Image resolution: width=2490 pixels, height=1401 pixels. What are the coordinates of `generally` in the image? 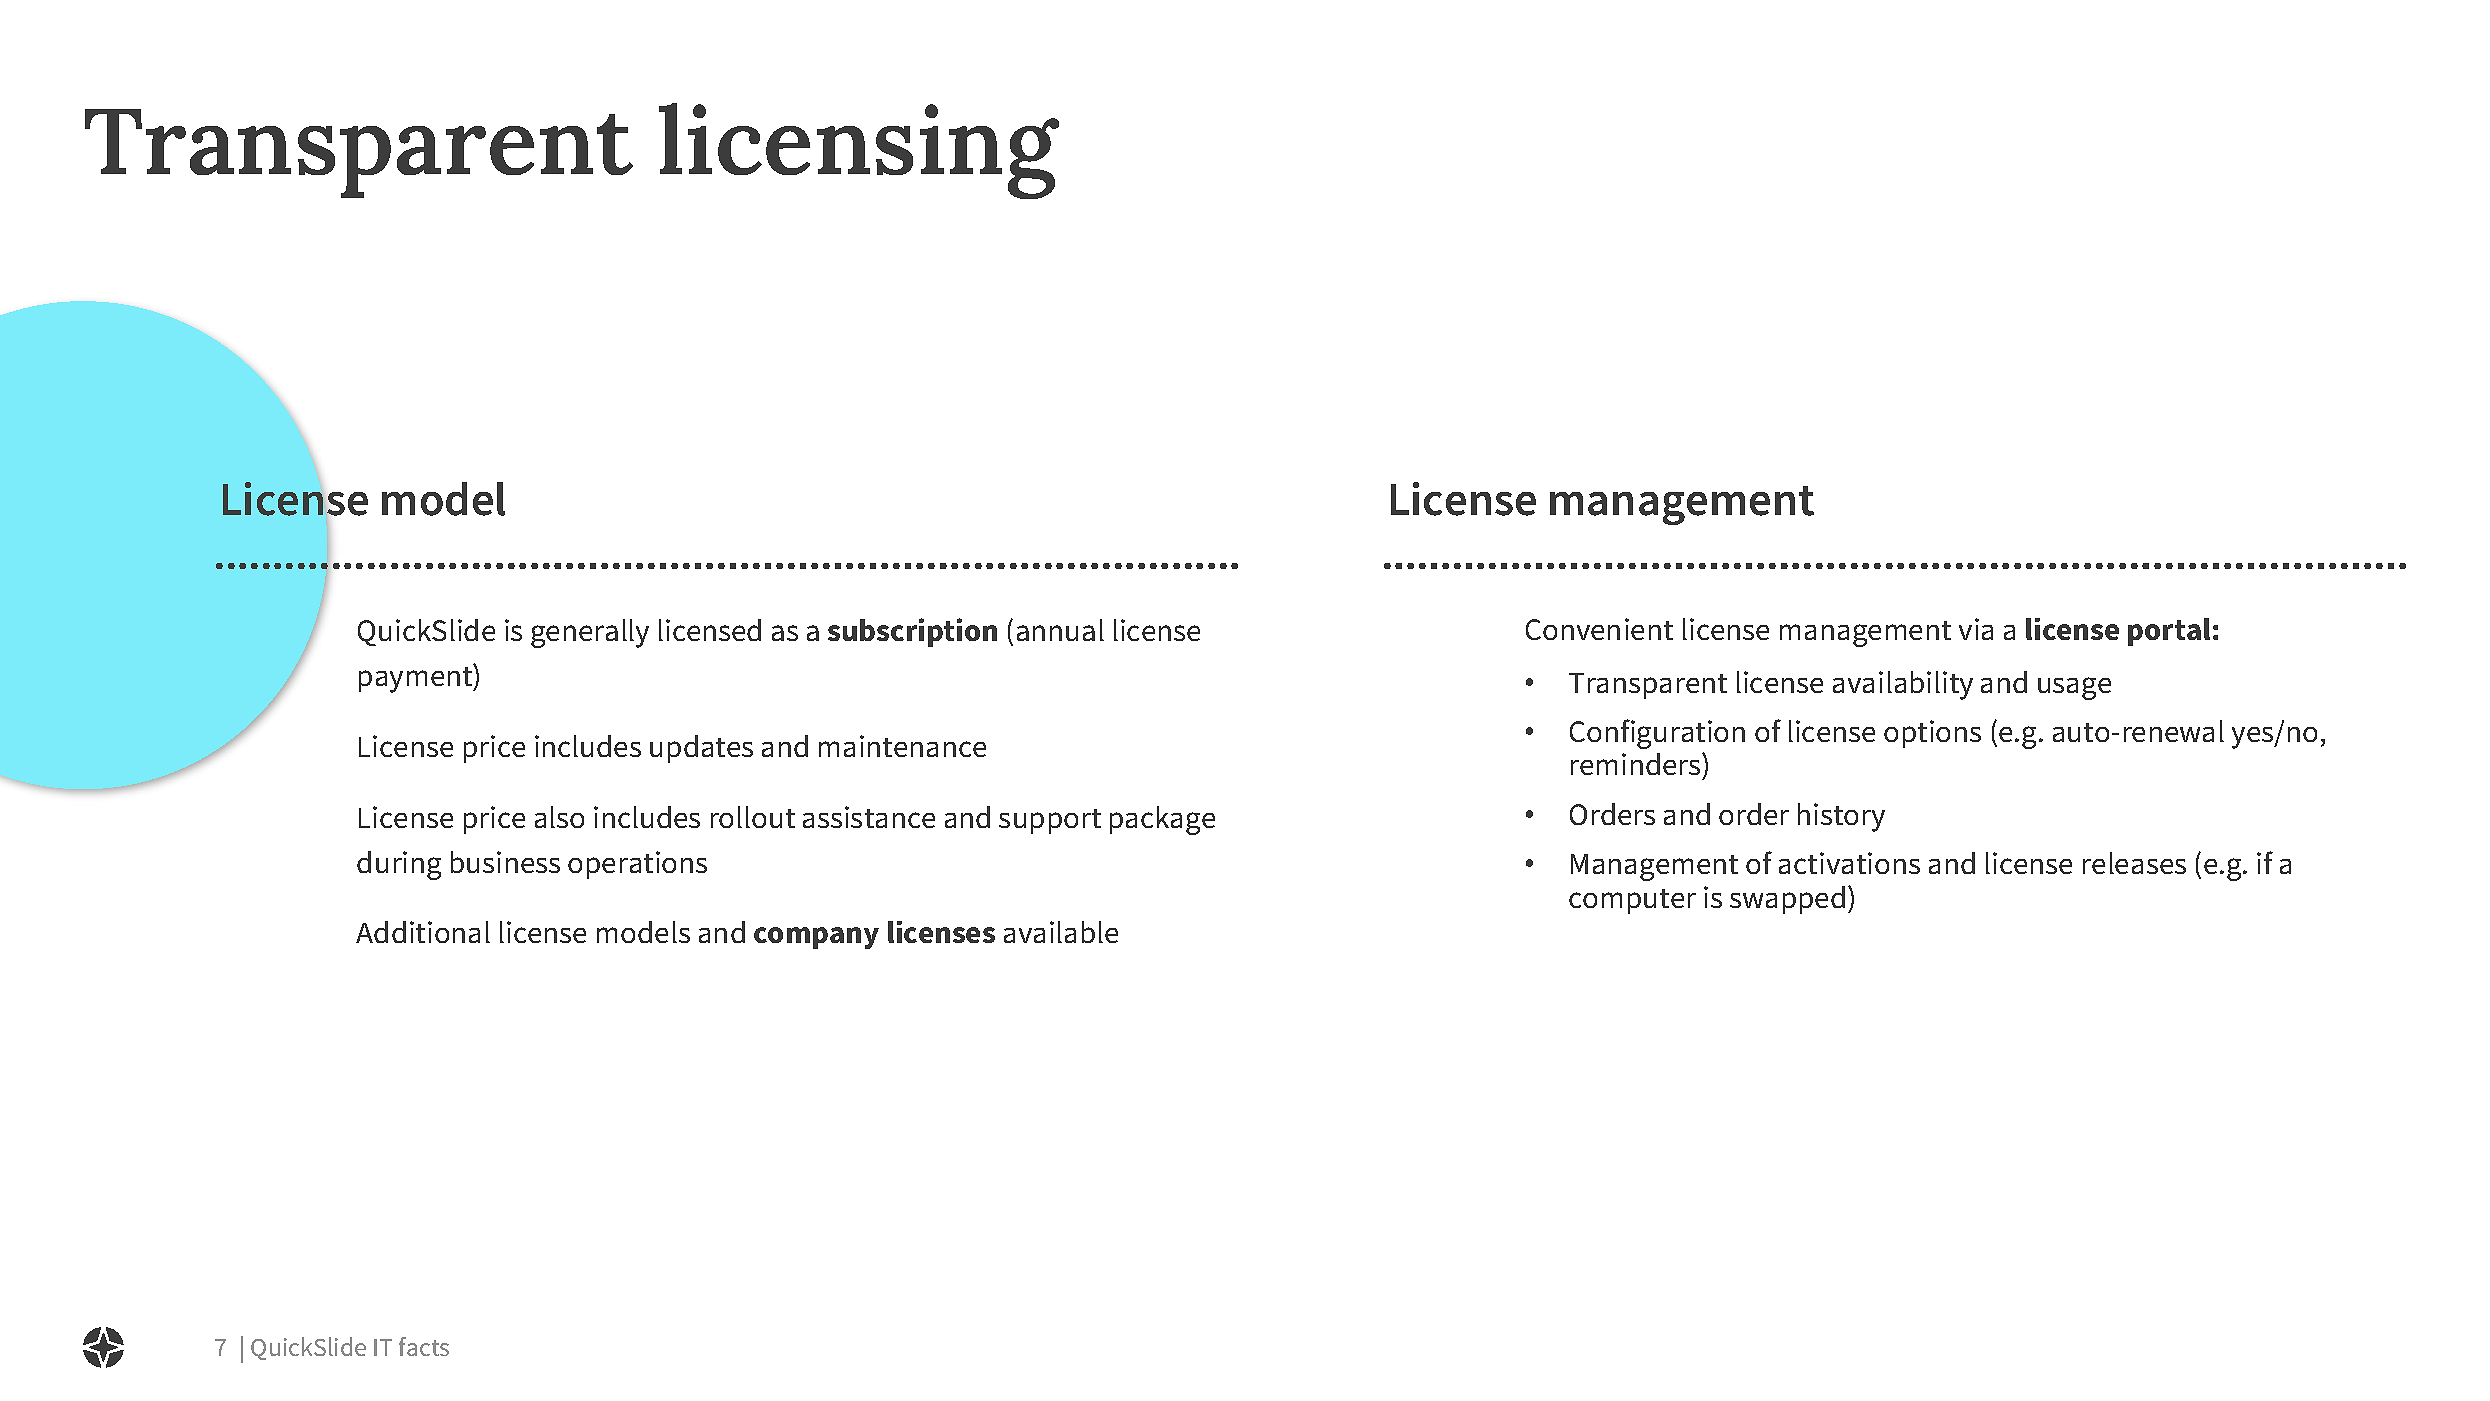 It's located at (590, 633).
